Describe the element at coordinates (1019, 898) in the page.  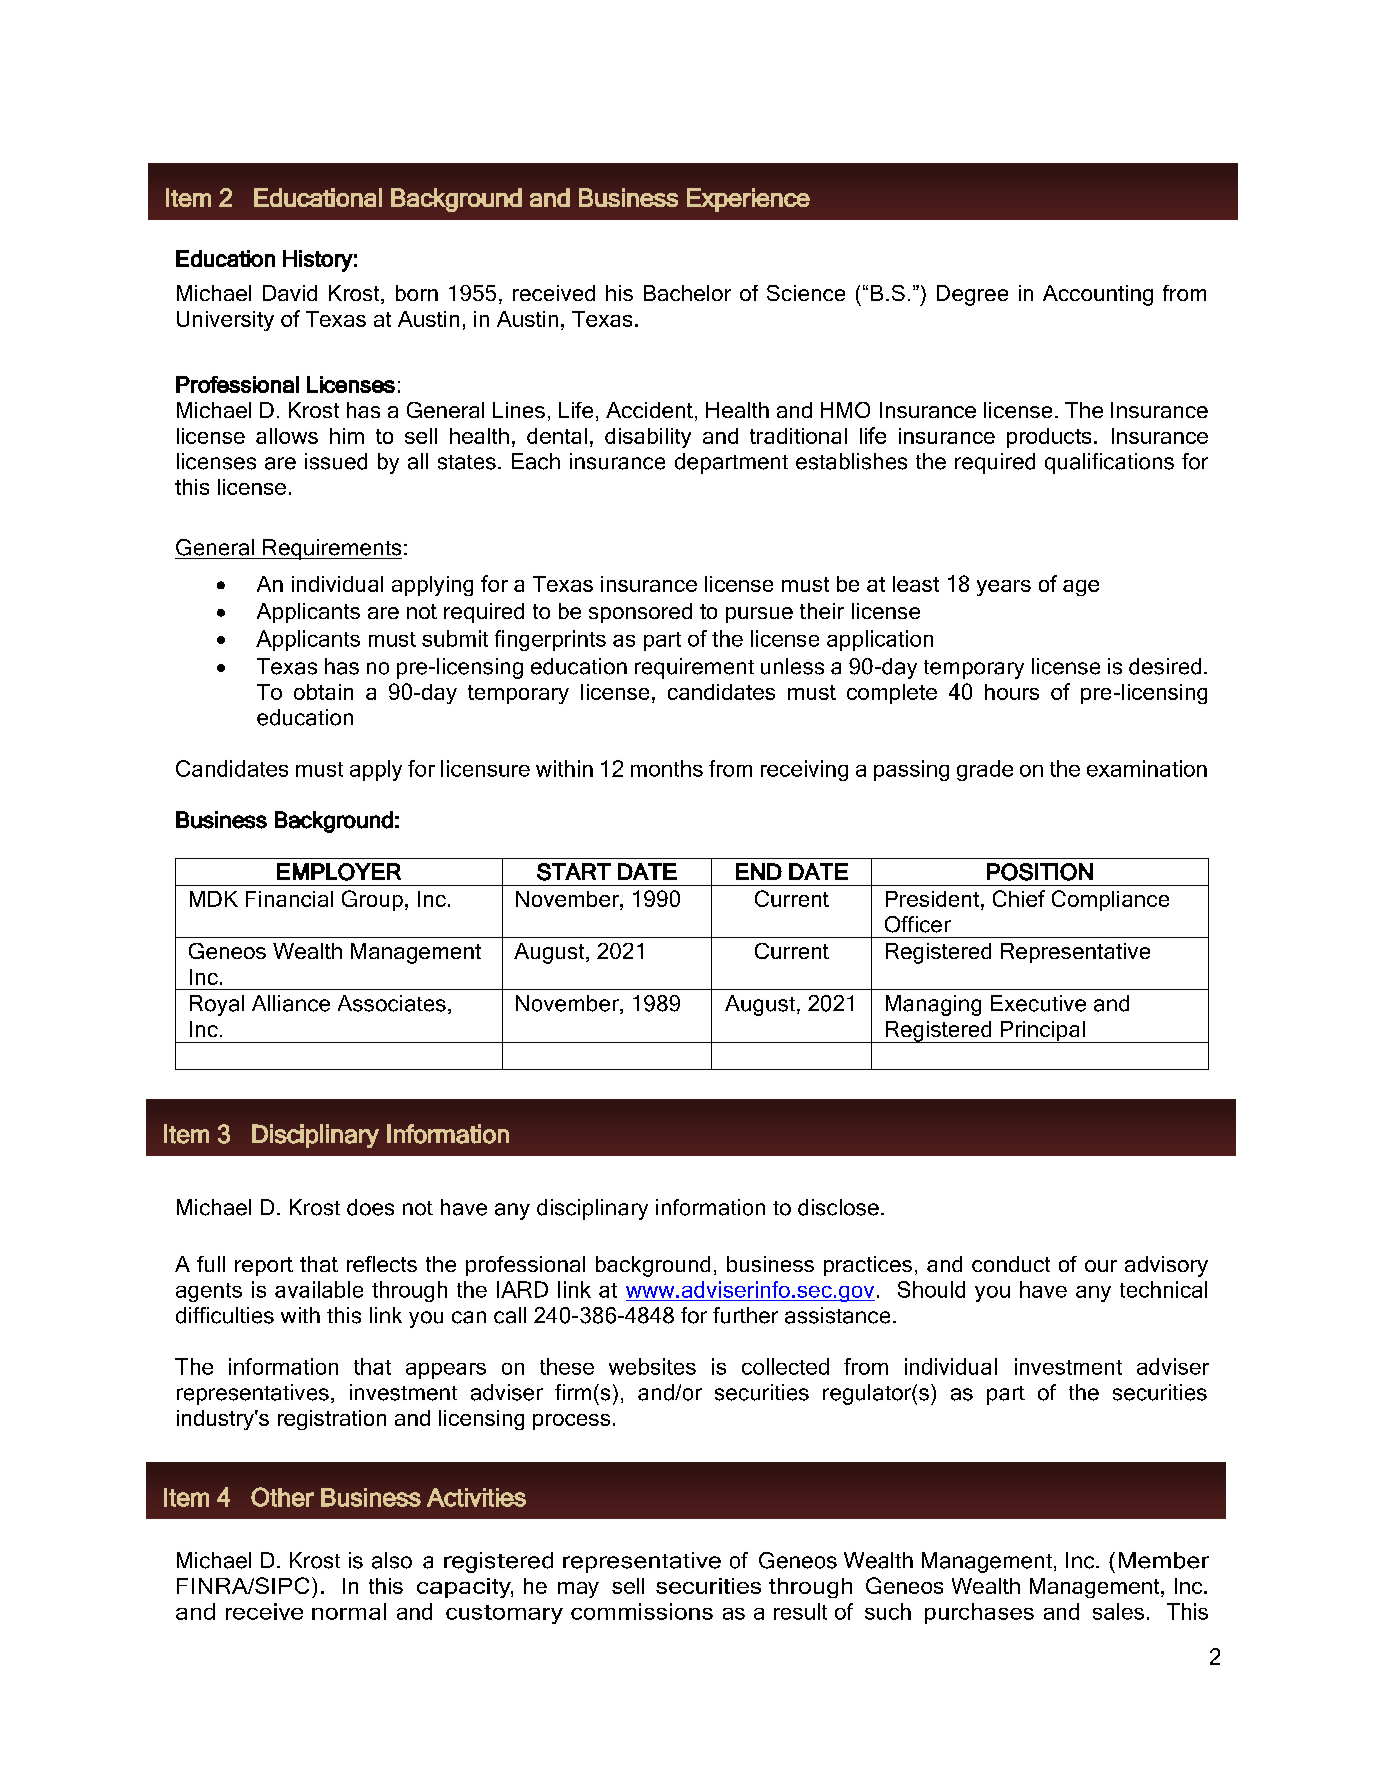
I see `Chief` at that location.
